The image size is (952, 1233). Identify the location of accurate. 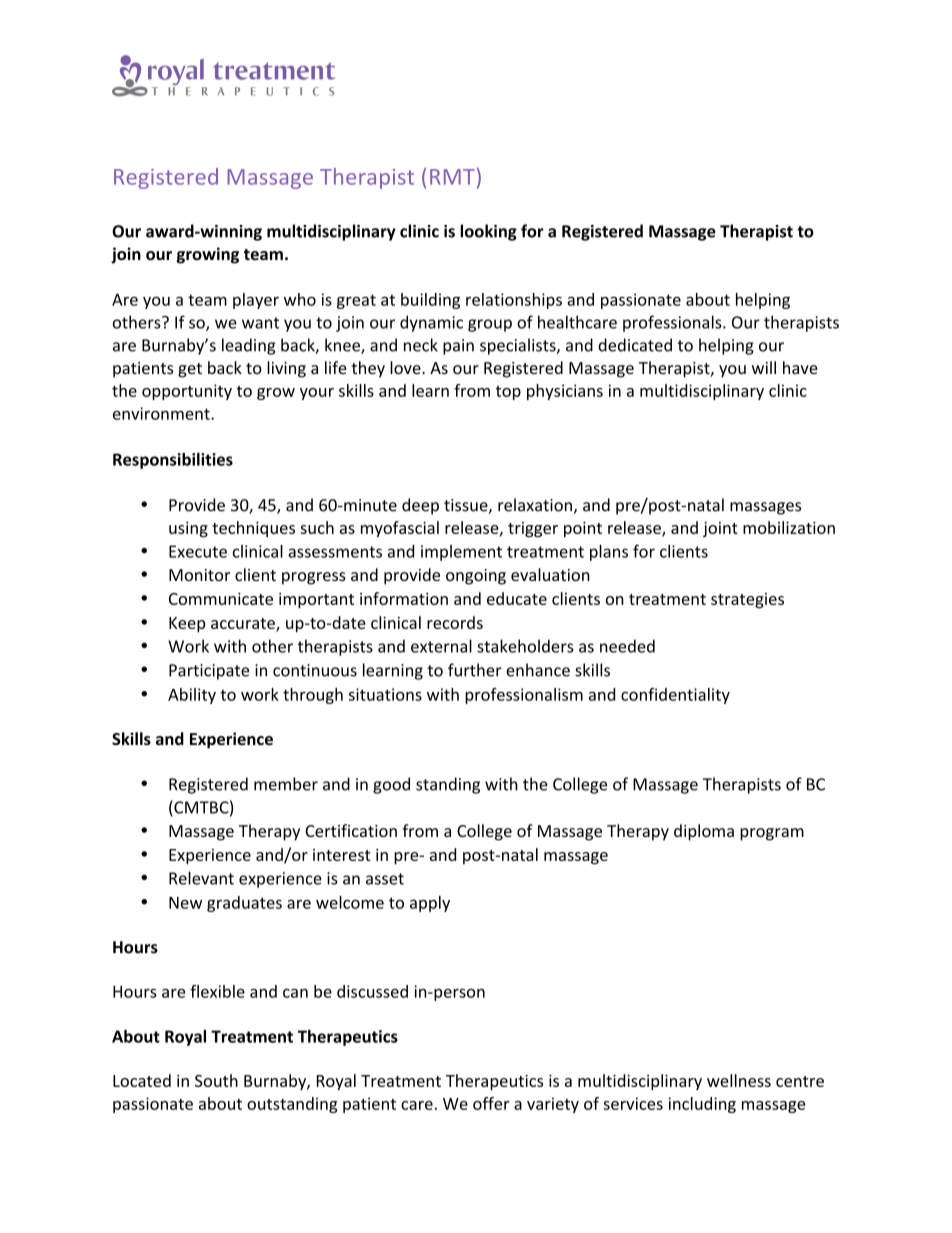
(244, 624).
